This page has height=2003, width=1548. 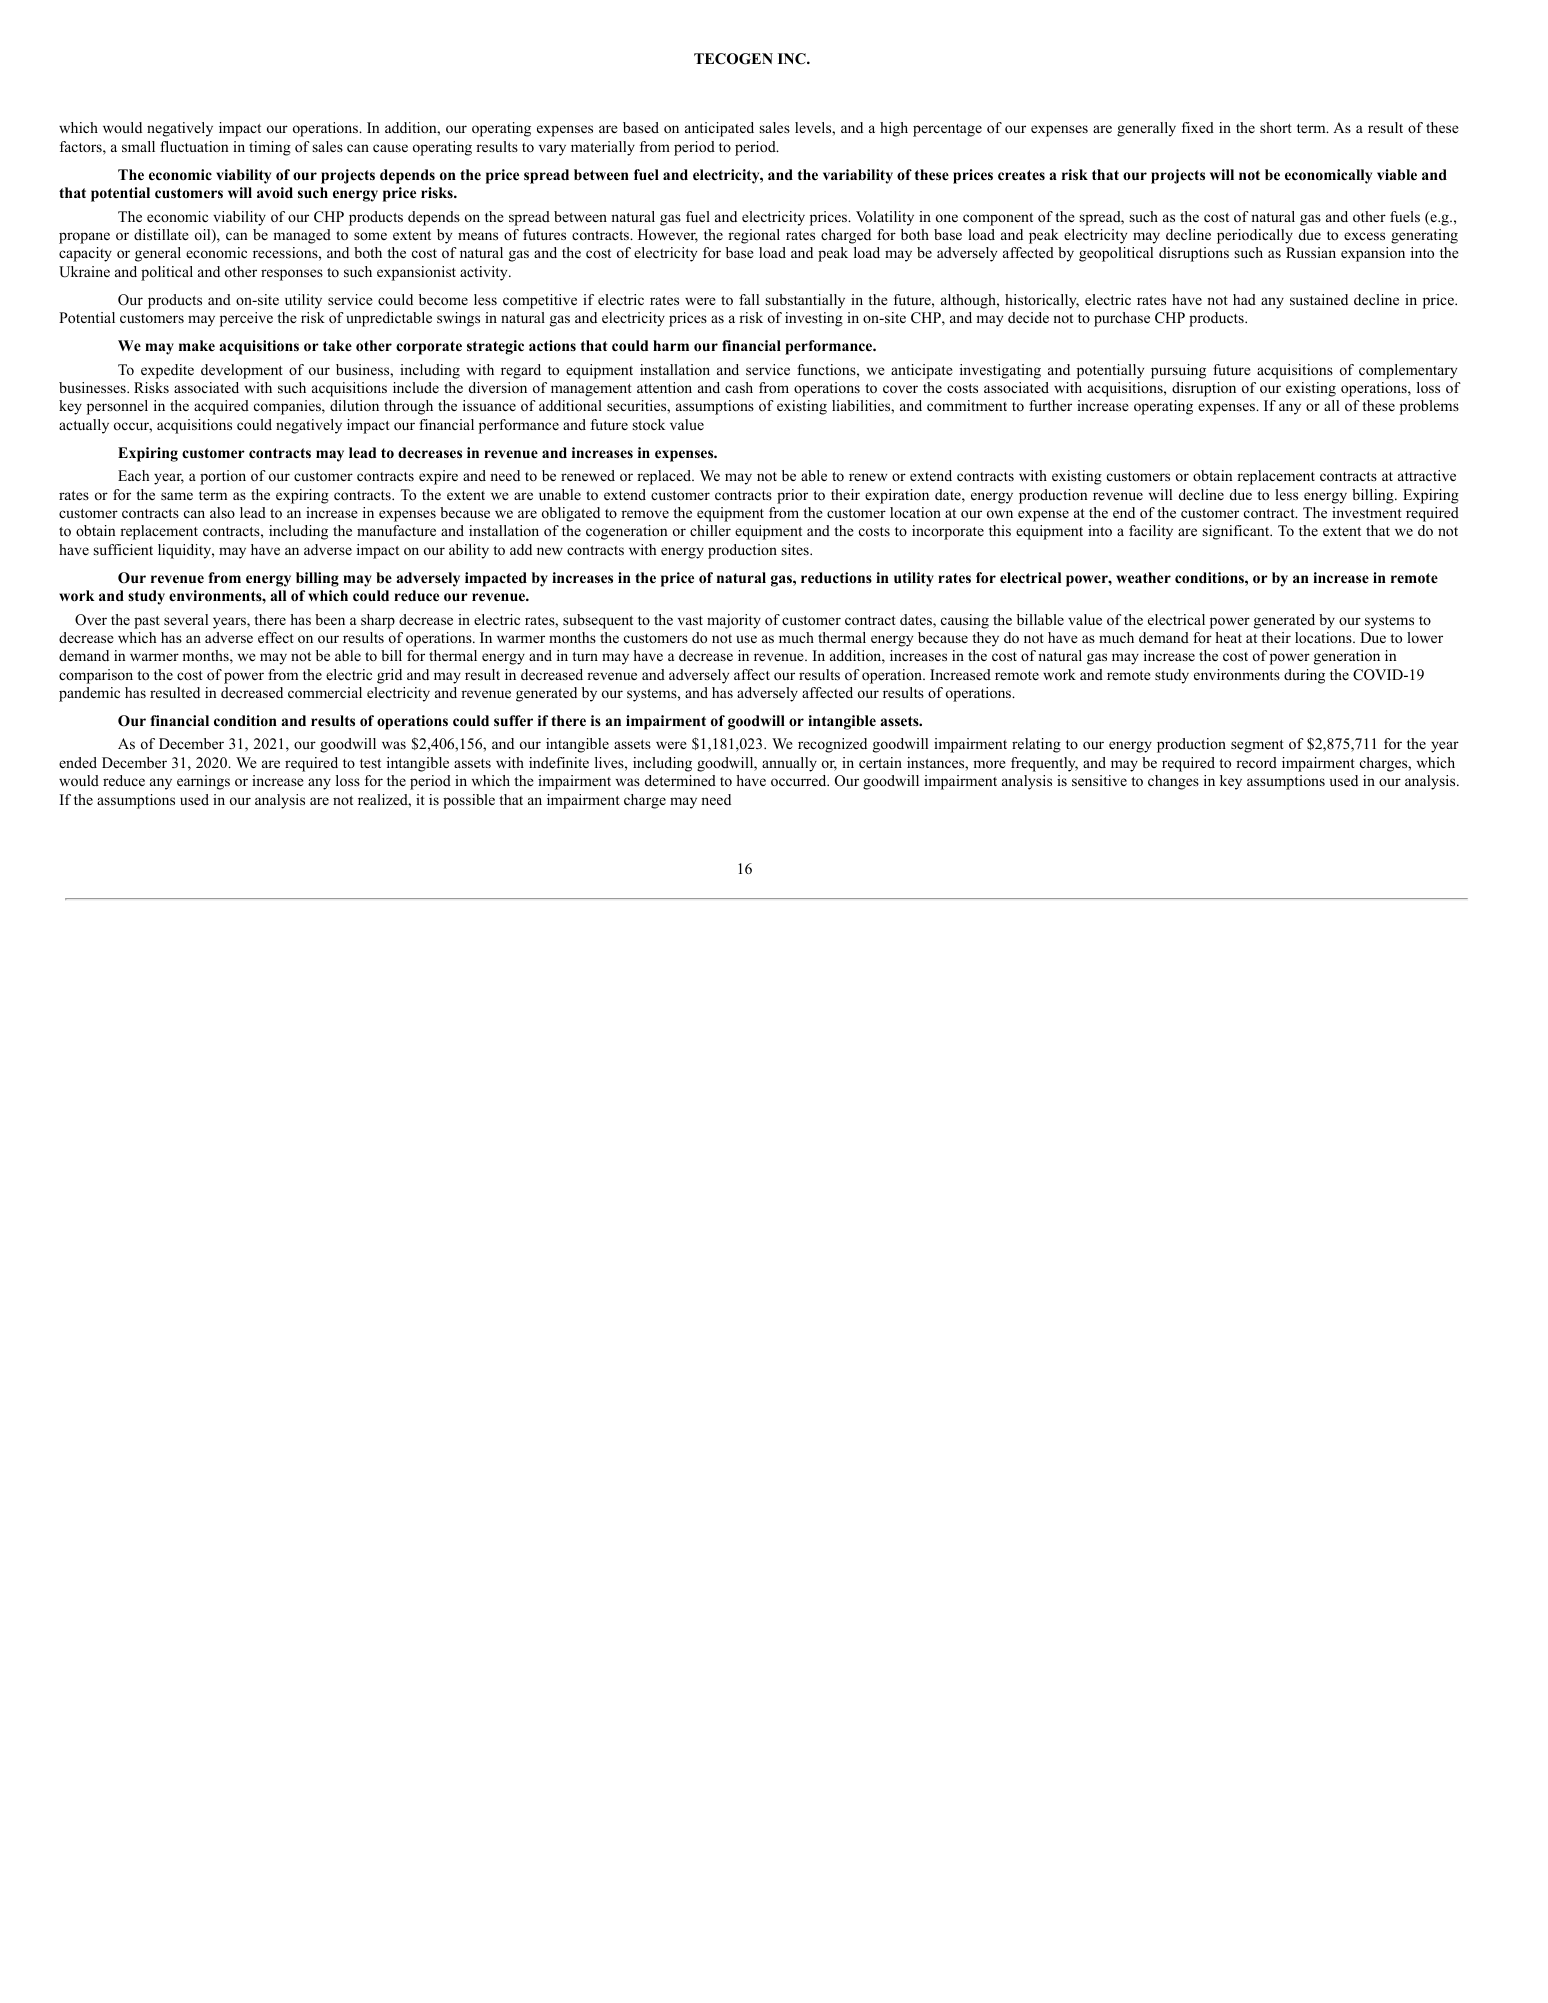 I want to click on short, so click(x=1276, y=127).
